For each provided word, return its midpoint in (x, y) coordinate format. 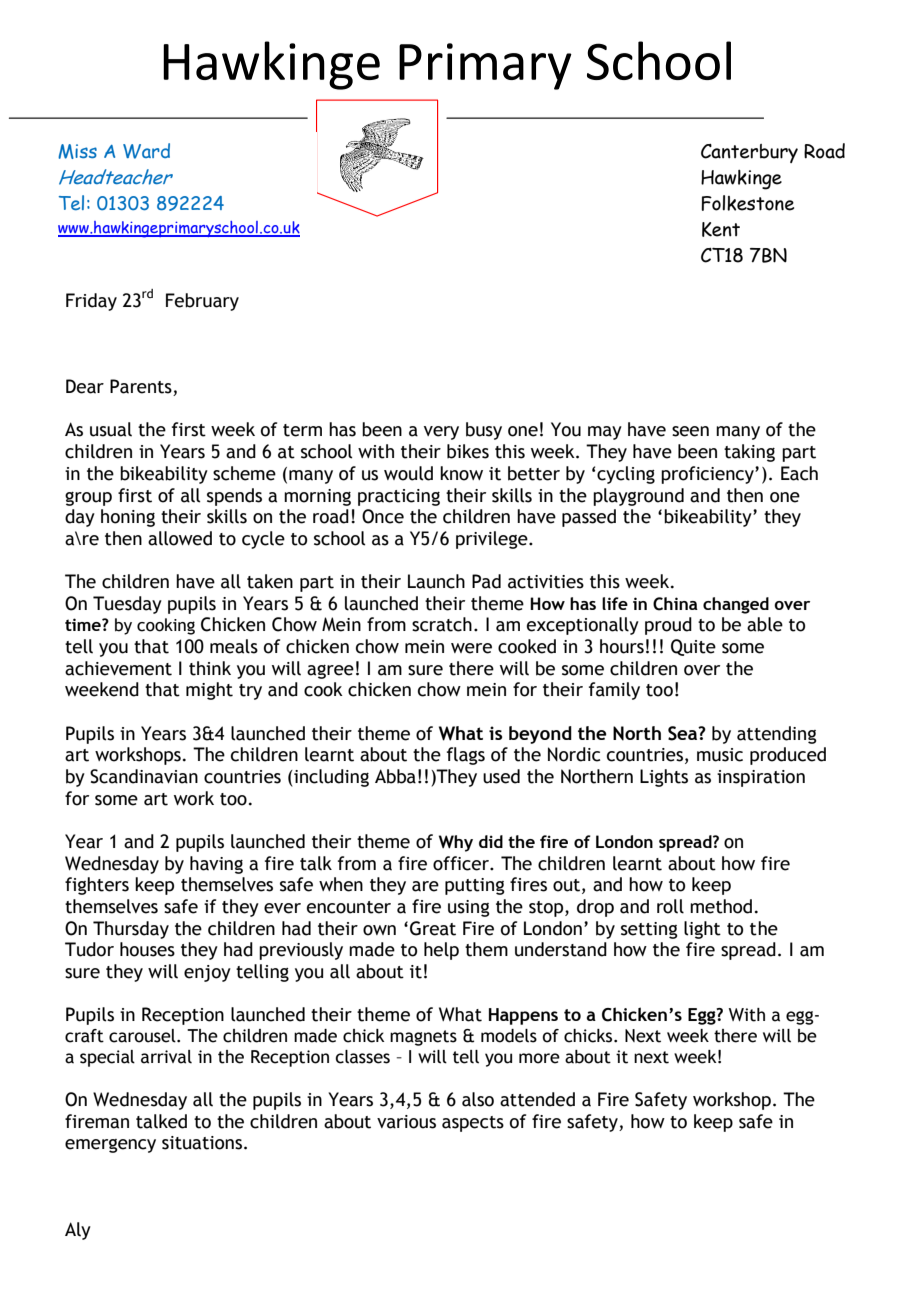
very (441, 433)
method (721, 906)
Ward (146, 151)
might (209, 691)
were (471, 648)
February (202, 302)
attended (537, 1099)
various (406, 1122)
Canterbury (749, 153)
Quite (693, 647)
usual (111, 429)
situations (202, 1143)
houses (147, 949)
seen (690, 431)
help (441, 951)
